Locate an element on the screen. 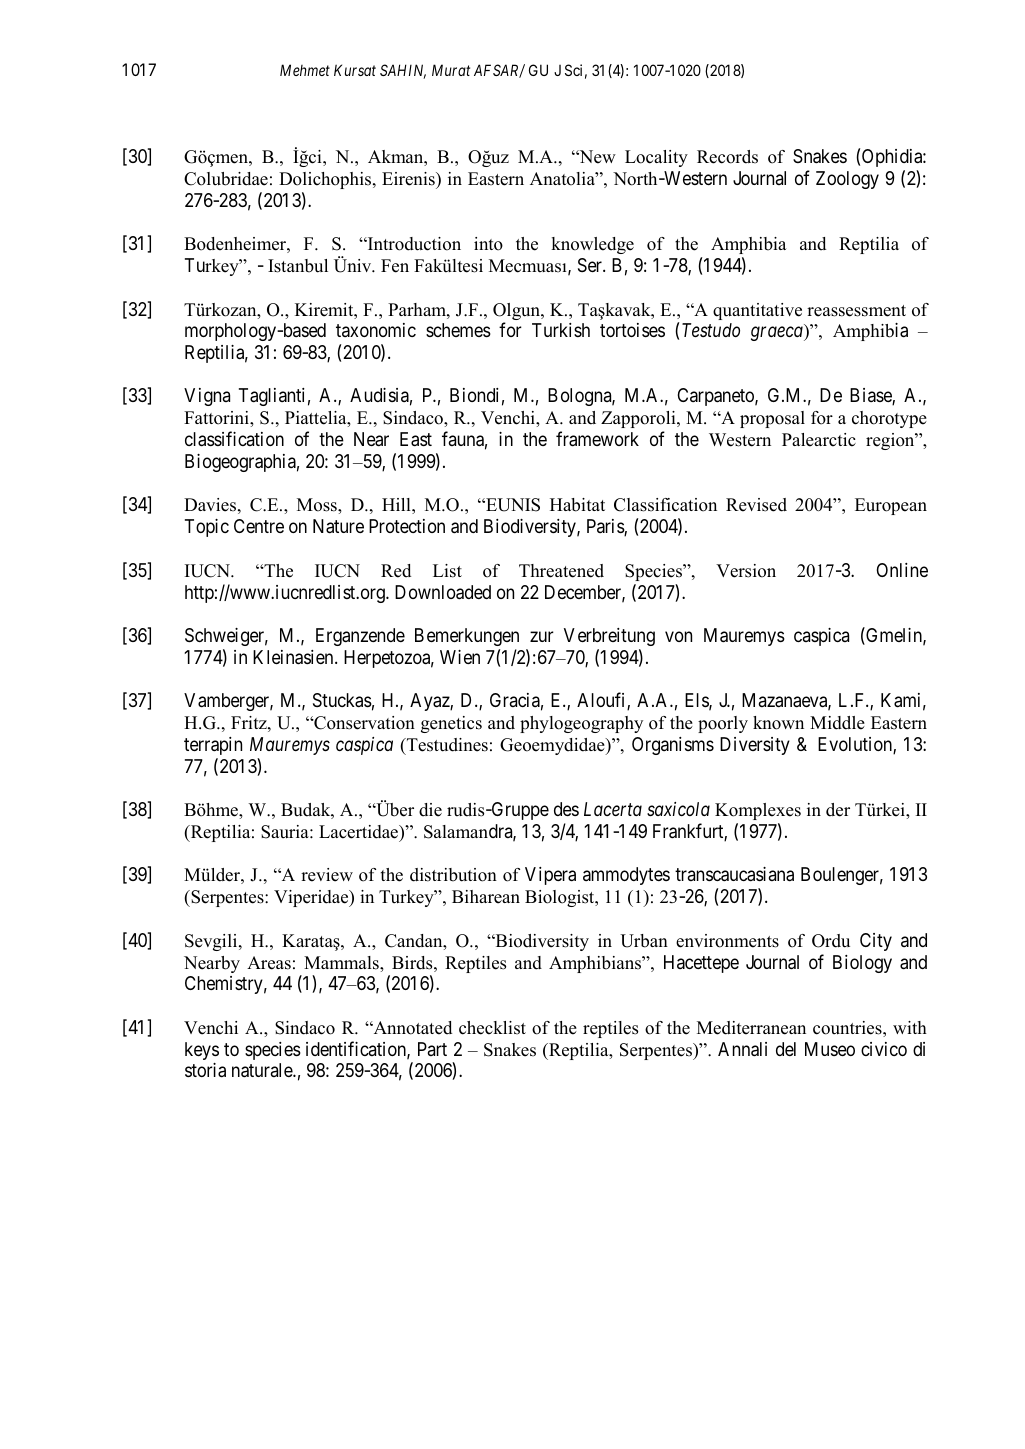  Zoology is located at coordinates (847, 180).
